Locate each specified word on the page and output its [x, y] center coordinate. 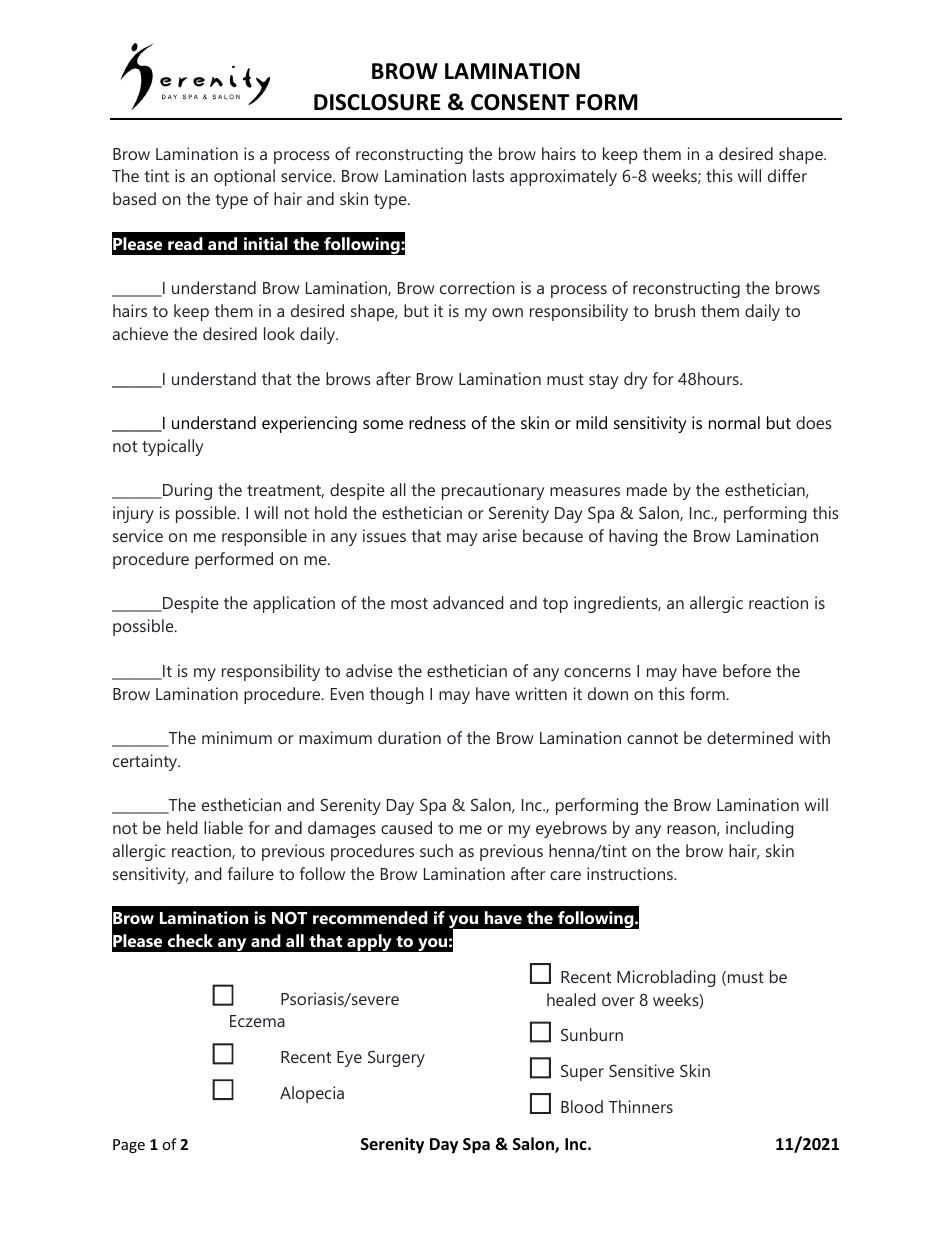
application [294, 604]
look [279, 333]
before [747, 670]
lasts [488, 175]
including [760, 829]
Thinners [641, 1106]
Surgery [396, 1058]
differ [787, 175]
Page [129, 1146]
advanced [468, 602]
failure [251, 873]
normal [734, 422]
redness [437, 422]
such [436, 850]
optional [244, 177]
